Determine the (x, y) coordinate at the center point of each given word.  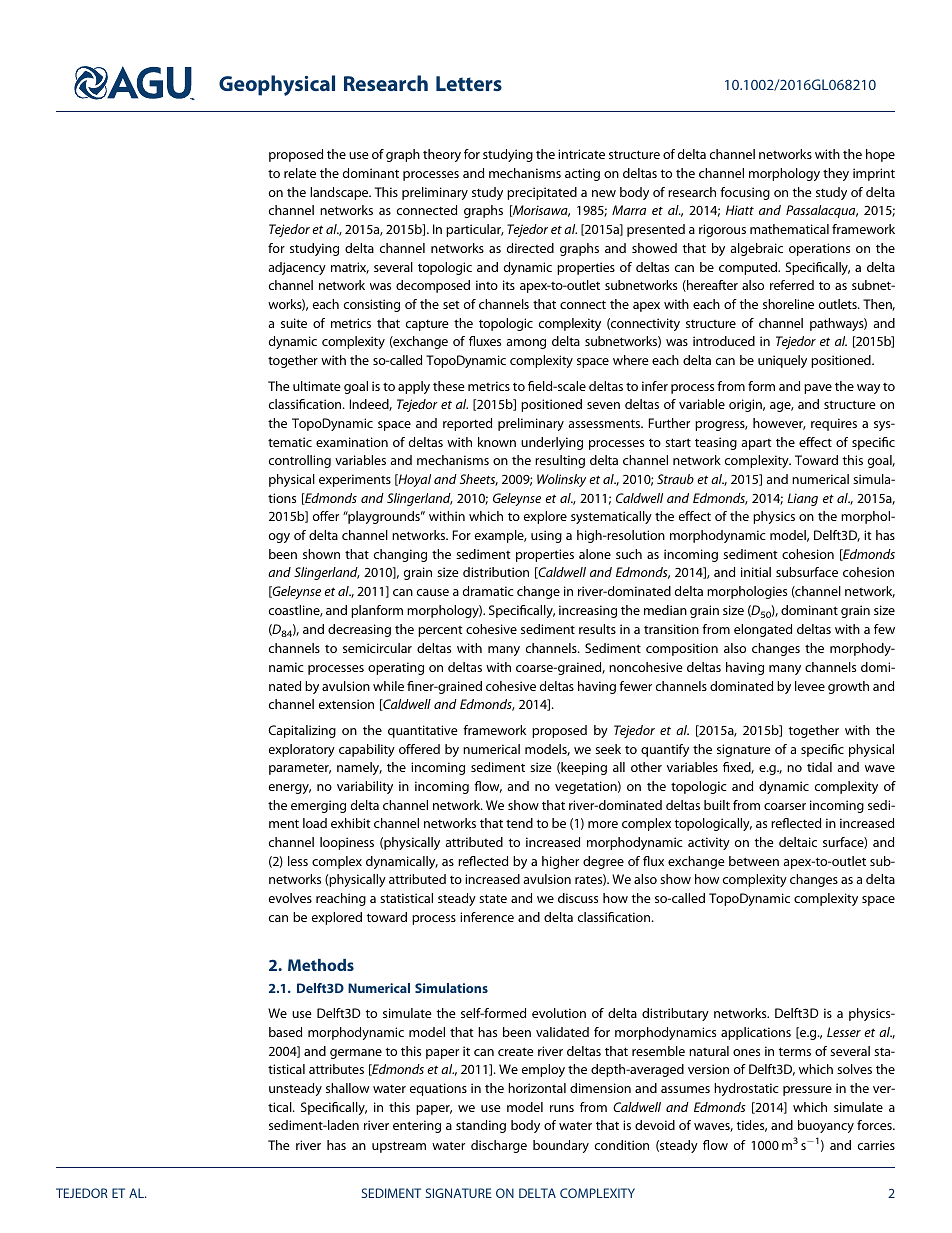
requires (834, 424)
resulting (560, 461)
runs (562, 1108)
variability (365, 787)
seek (608, 749)
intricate (581, 154)
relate (300, 173)
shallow (347, 1088)
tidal (819, 767)
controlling (300, 461)
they (836, 174)
